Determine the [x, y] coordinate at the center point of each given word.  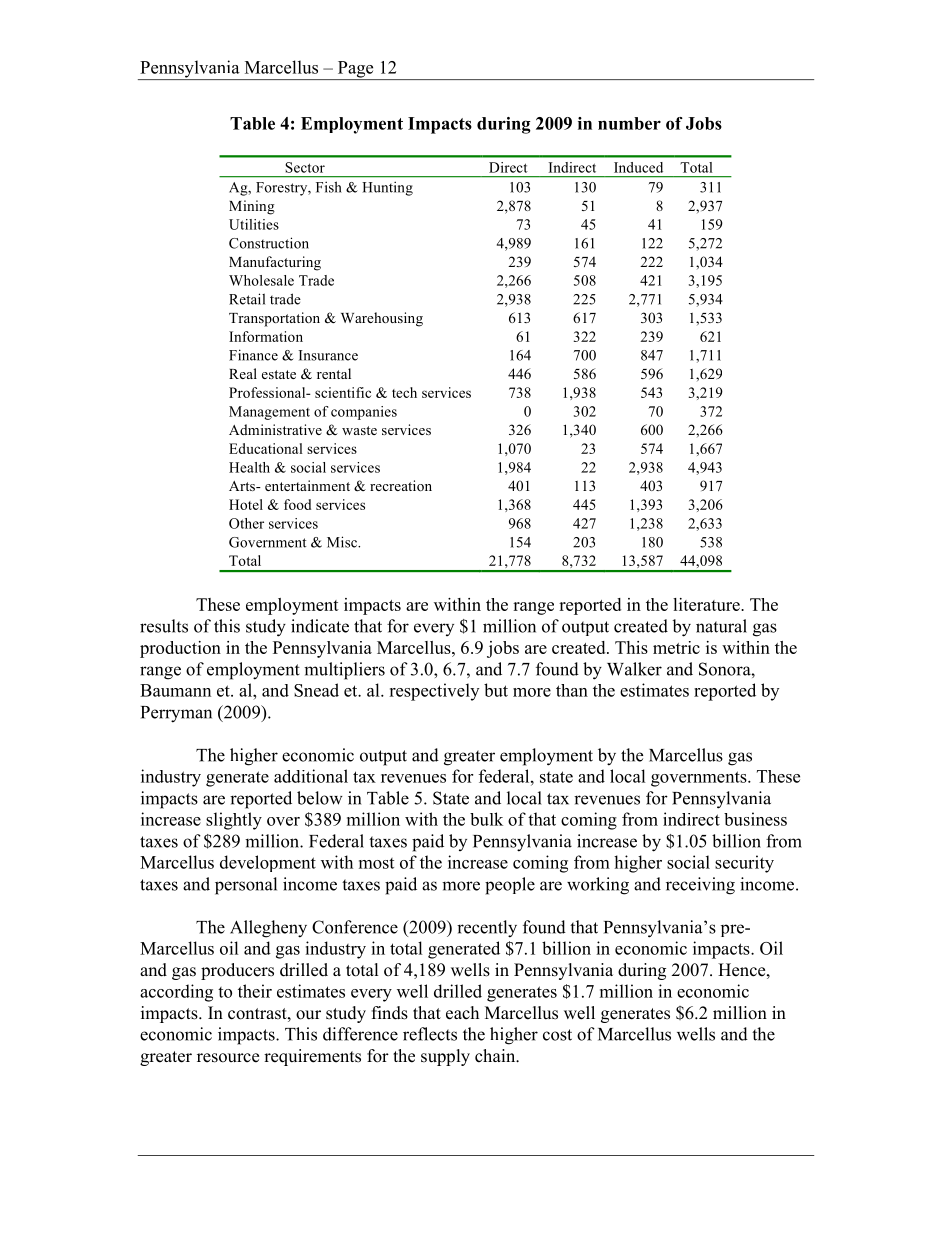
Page [355, 70]
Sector [305, 167]
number [629, 123]
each [462, 1013]
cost [557, 1035]
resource [228, 1058]
